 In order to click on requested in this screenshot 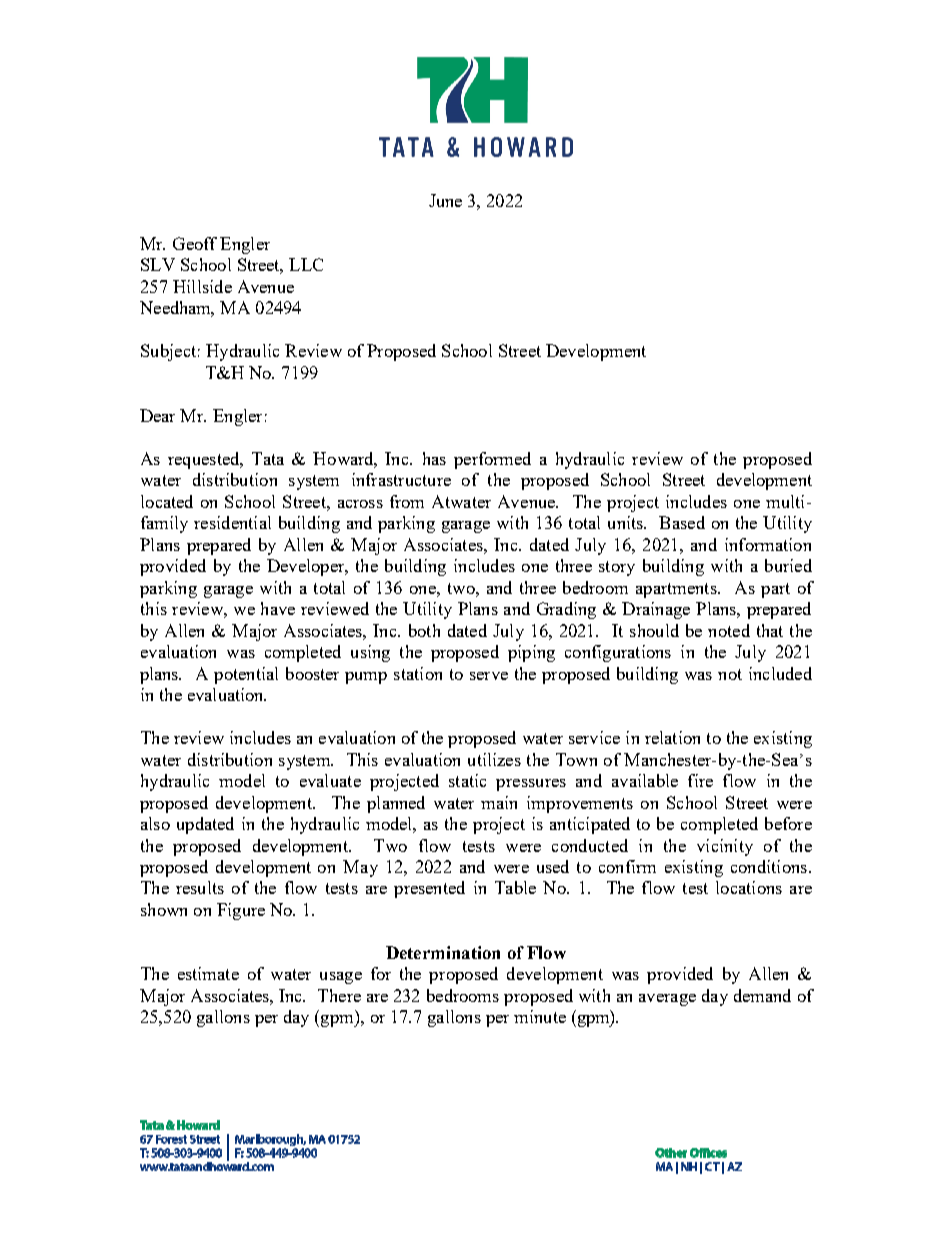, I will do `click(205, 460)`.
